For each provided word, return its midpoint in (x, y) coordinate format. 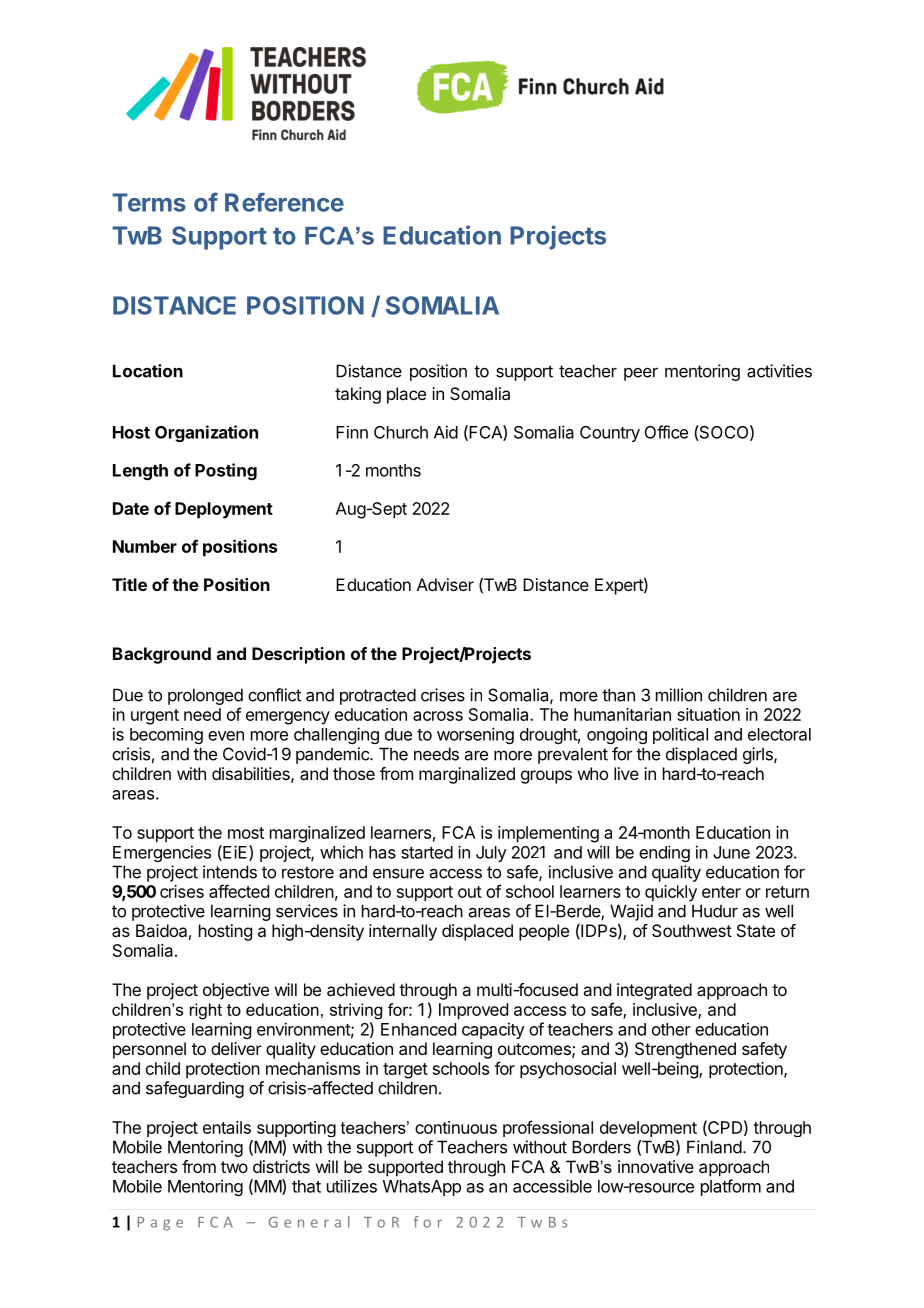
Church (401, 432)
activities (779, 371)
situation (708, 714)
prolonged (205, 698)
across (438, 716)
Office (666, 432)
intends (230, 872)
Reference (284, 202)
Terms (149, 202)
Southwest (692, 930)
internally (403, 932)
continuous (456, 1127)
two (234, 1167)
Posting (226, 471)
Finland (714, 1147)
